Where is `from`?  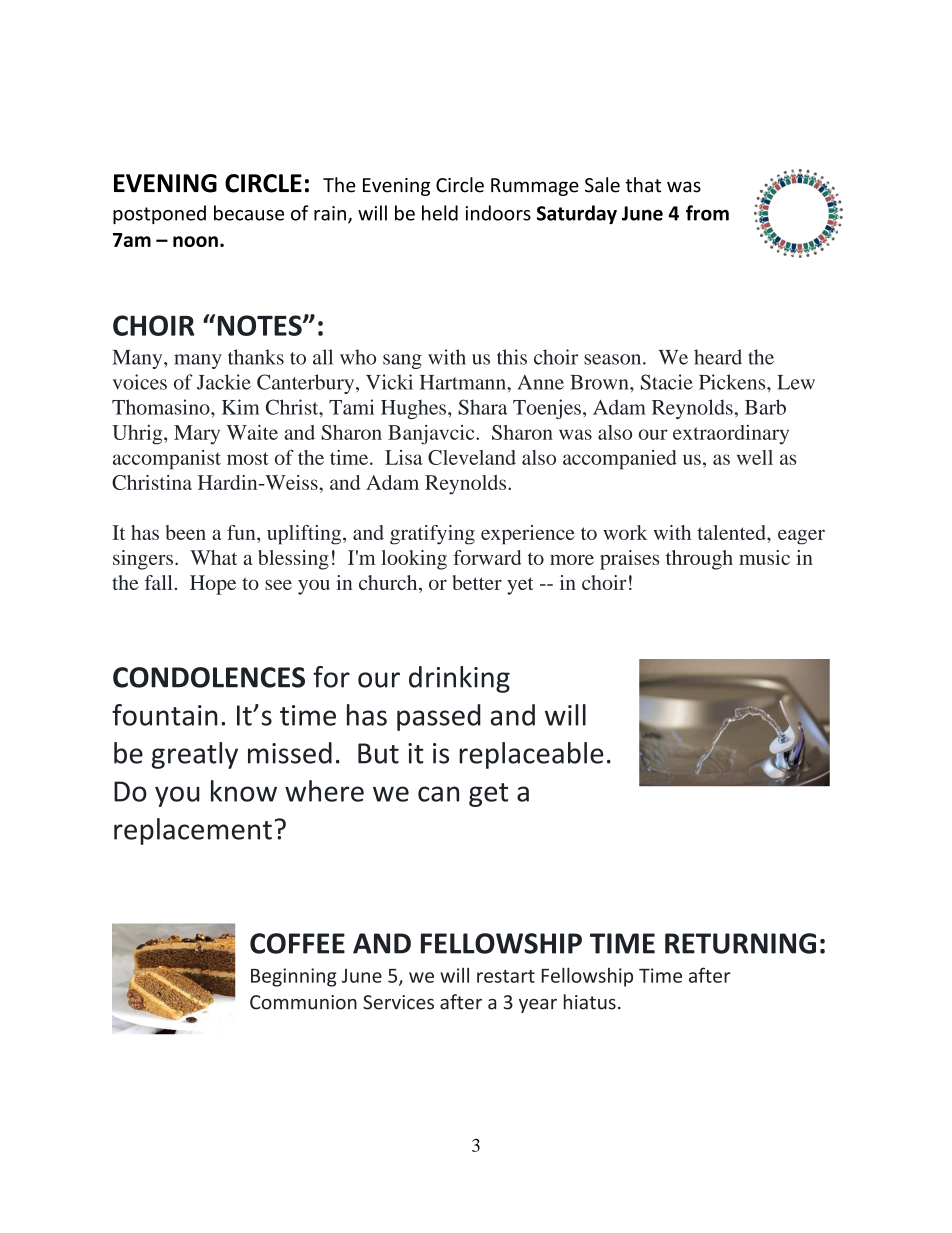 from is located at coordinates (707, 213).
